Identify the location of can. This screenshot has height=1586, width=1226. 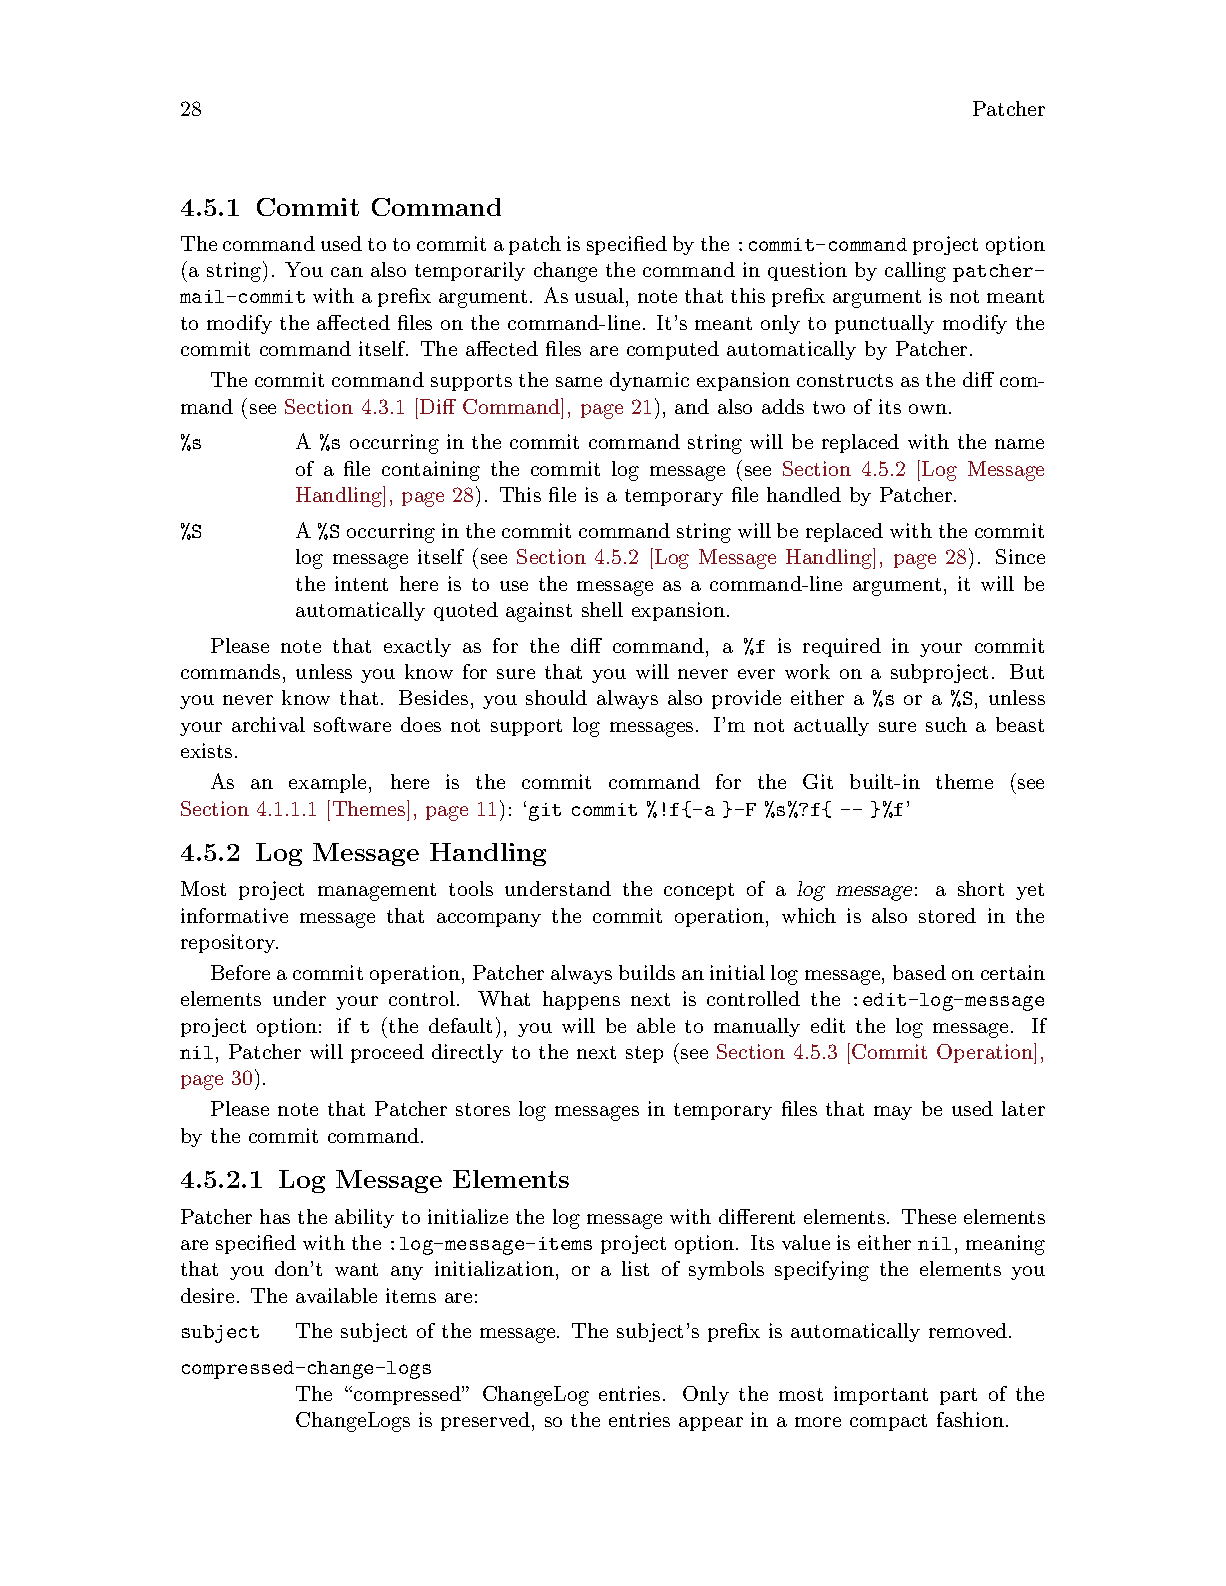
(347, 272).
